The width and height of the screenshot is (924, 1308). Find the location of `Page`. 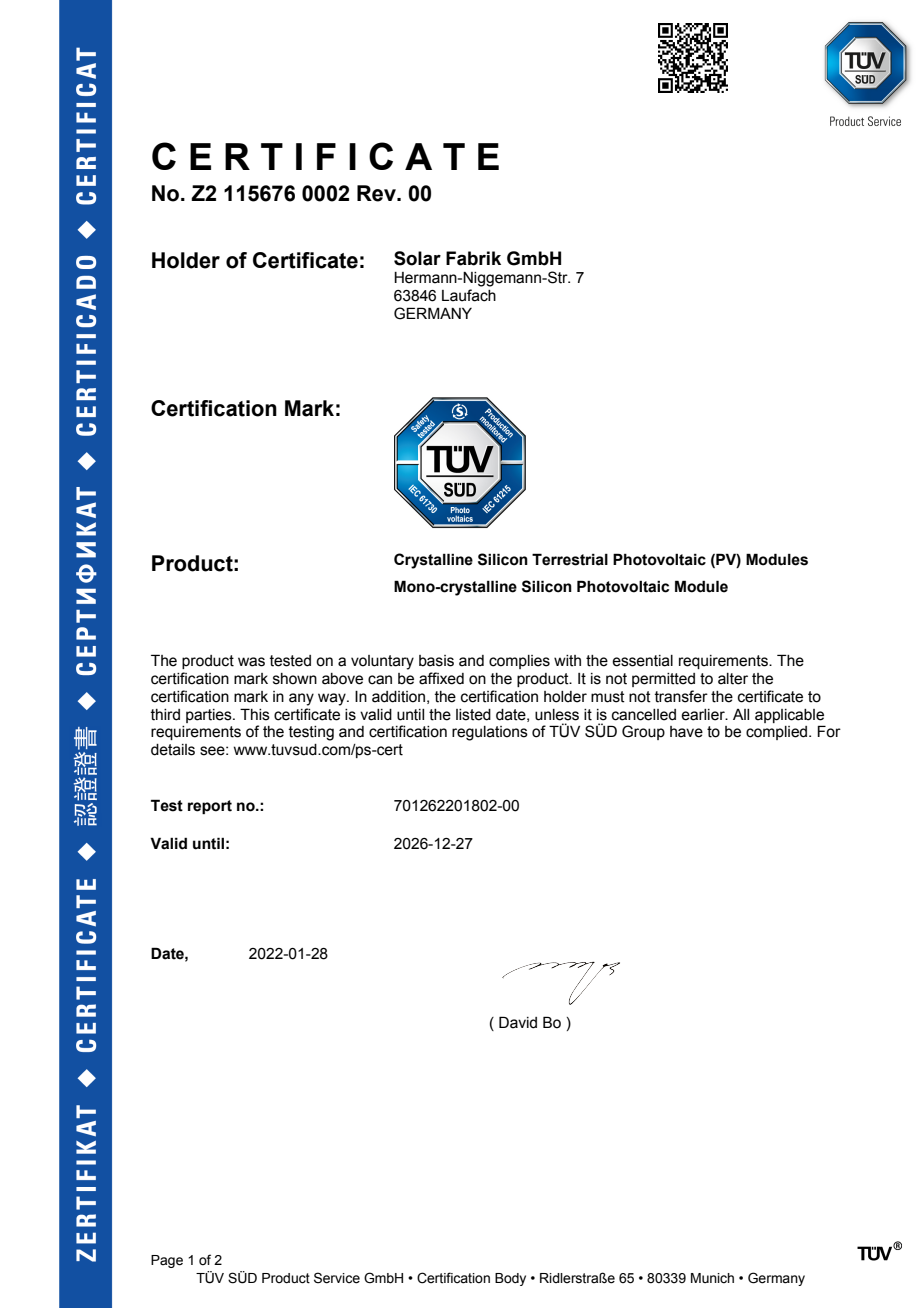

Page is located at coordinates (167, 1261).
